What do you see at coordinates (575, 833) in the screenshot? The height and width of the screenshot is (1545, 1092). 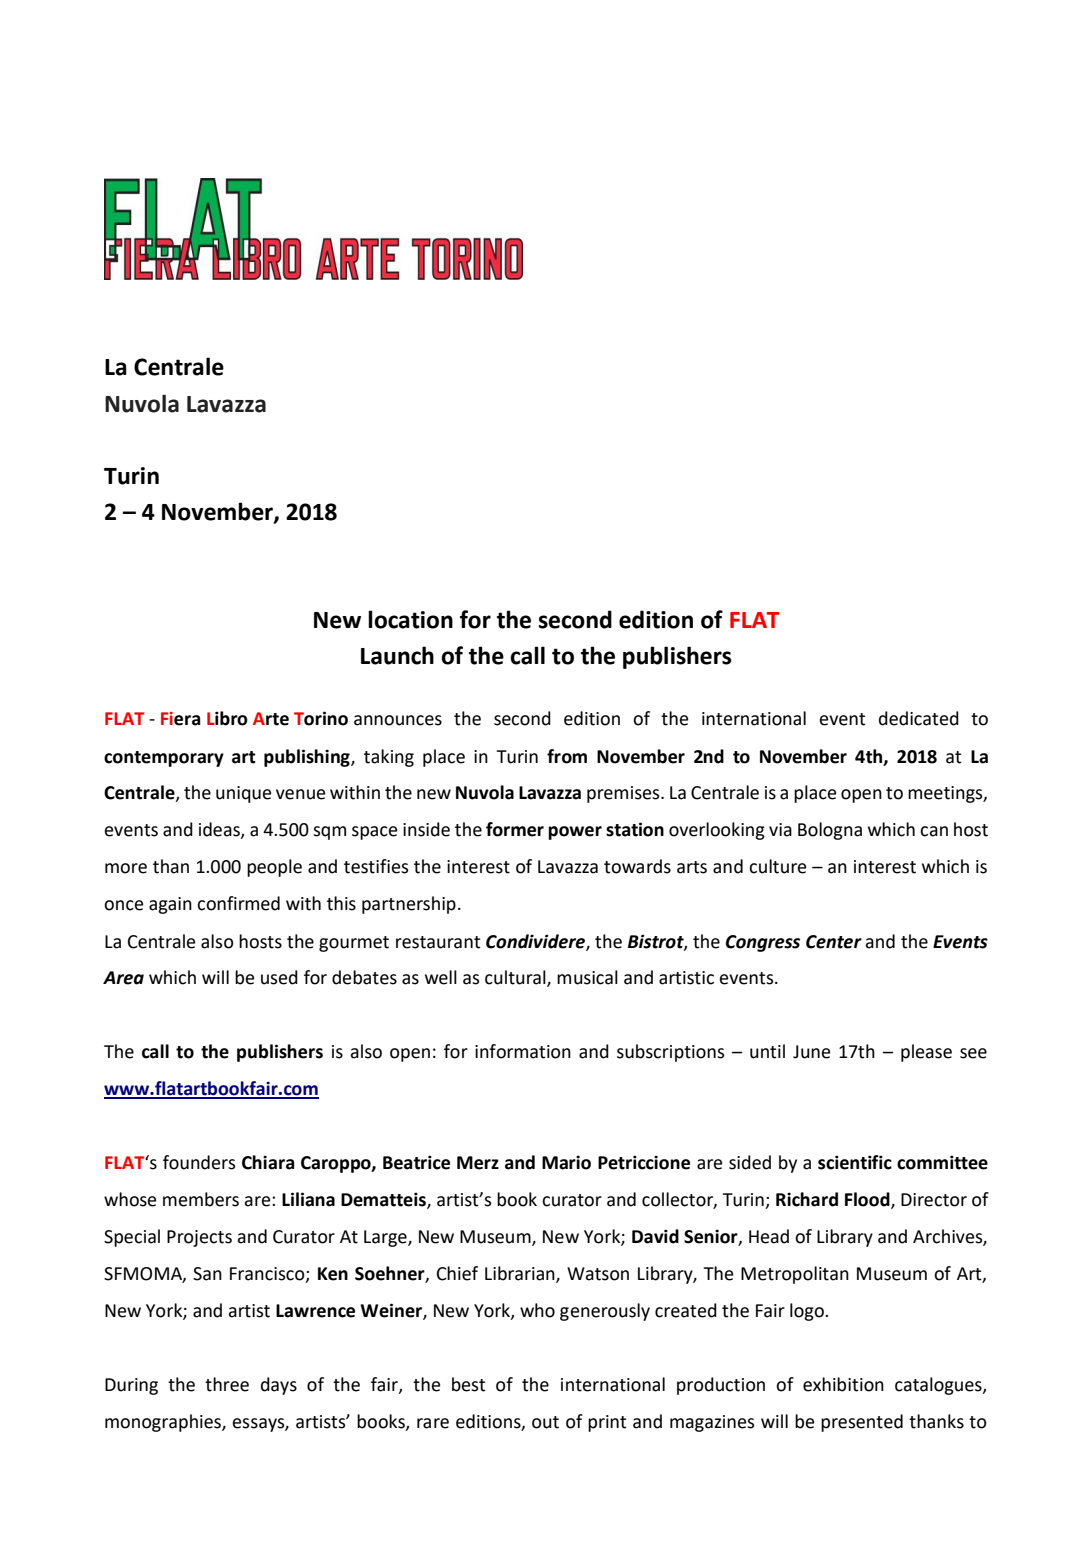 I see `power` at bounding box center [575, 833].
